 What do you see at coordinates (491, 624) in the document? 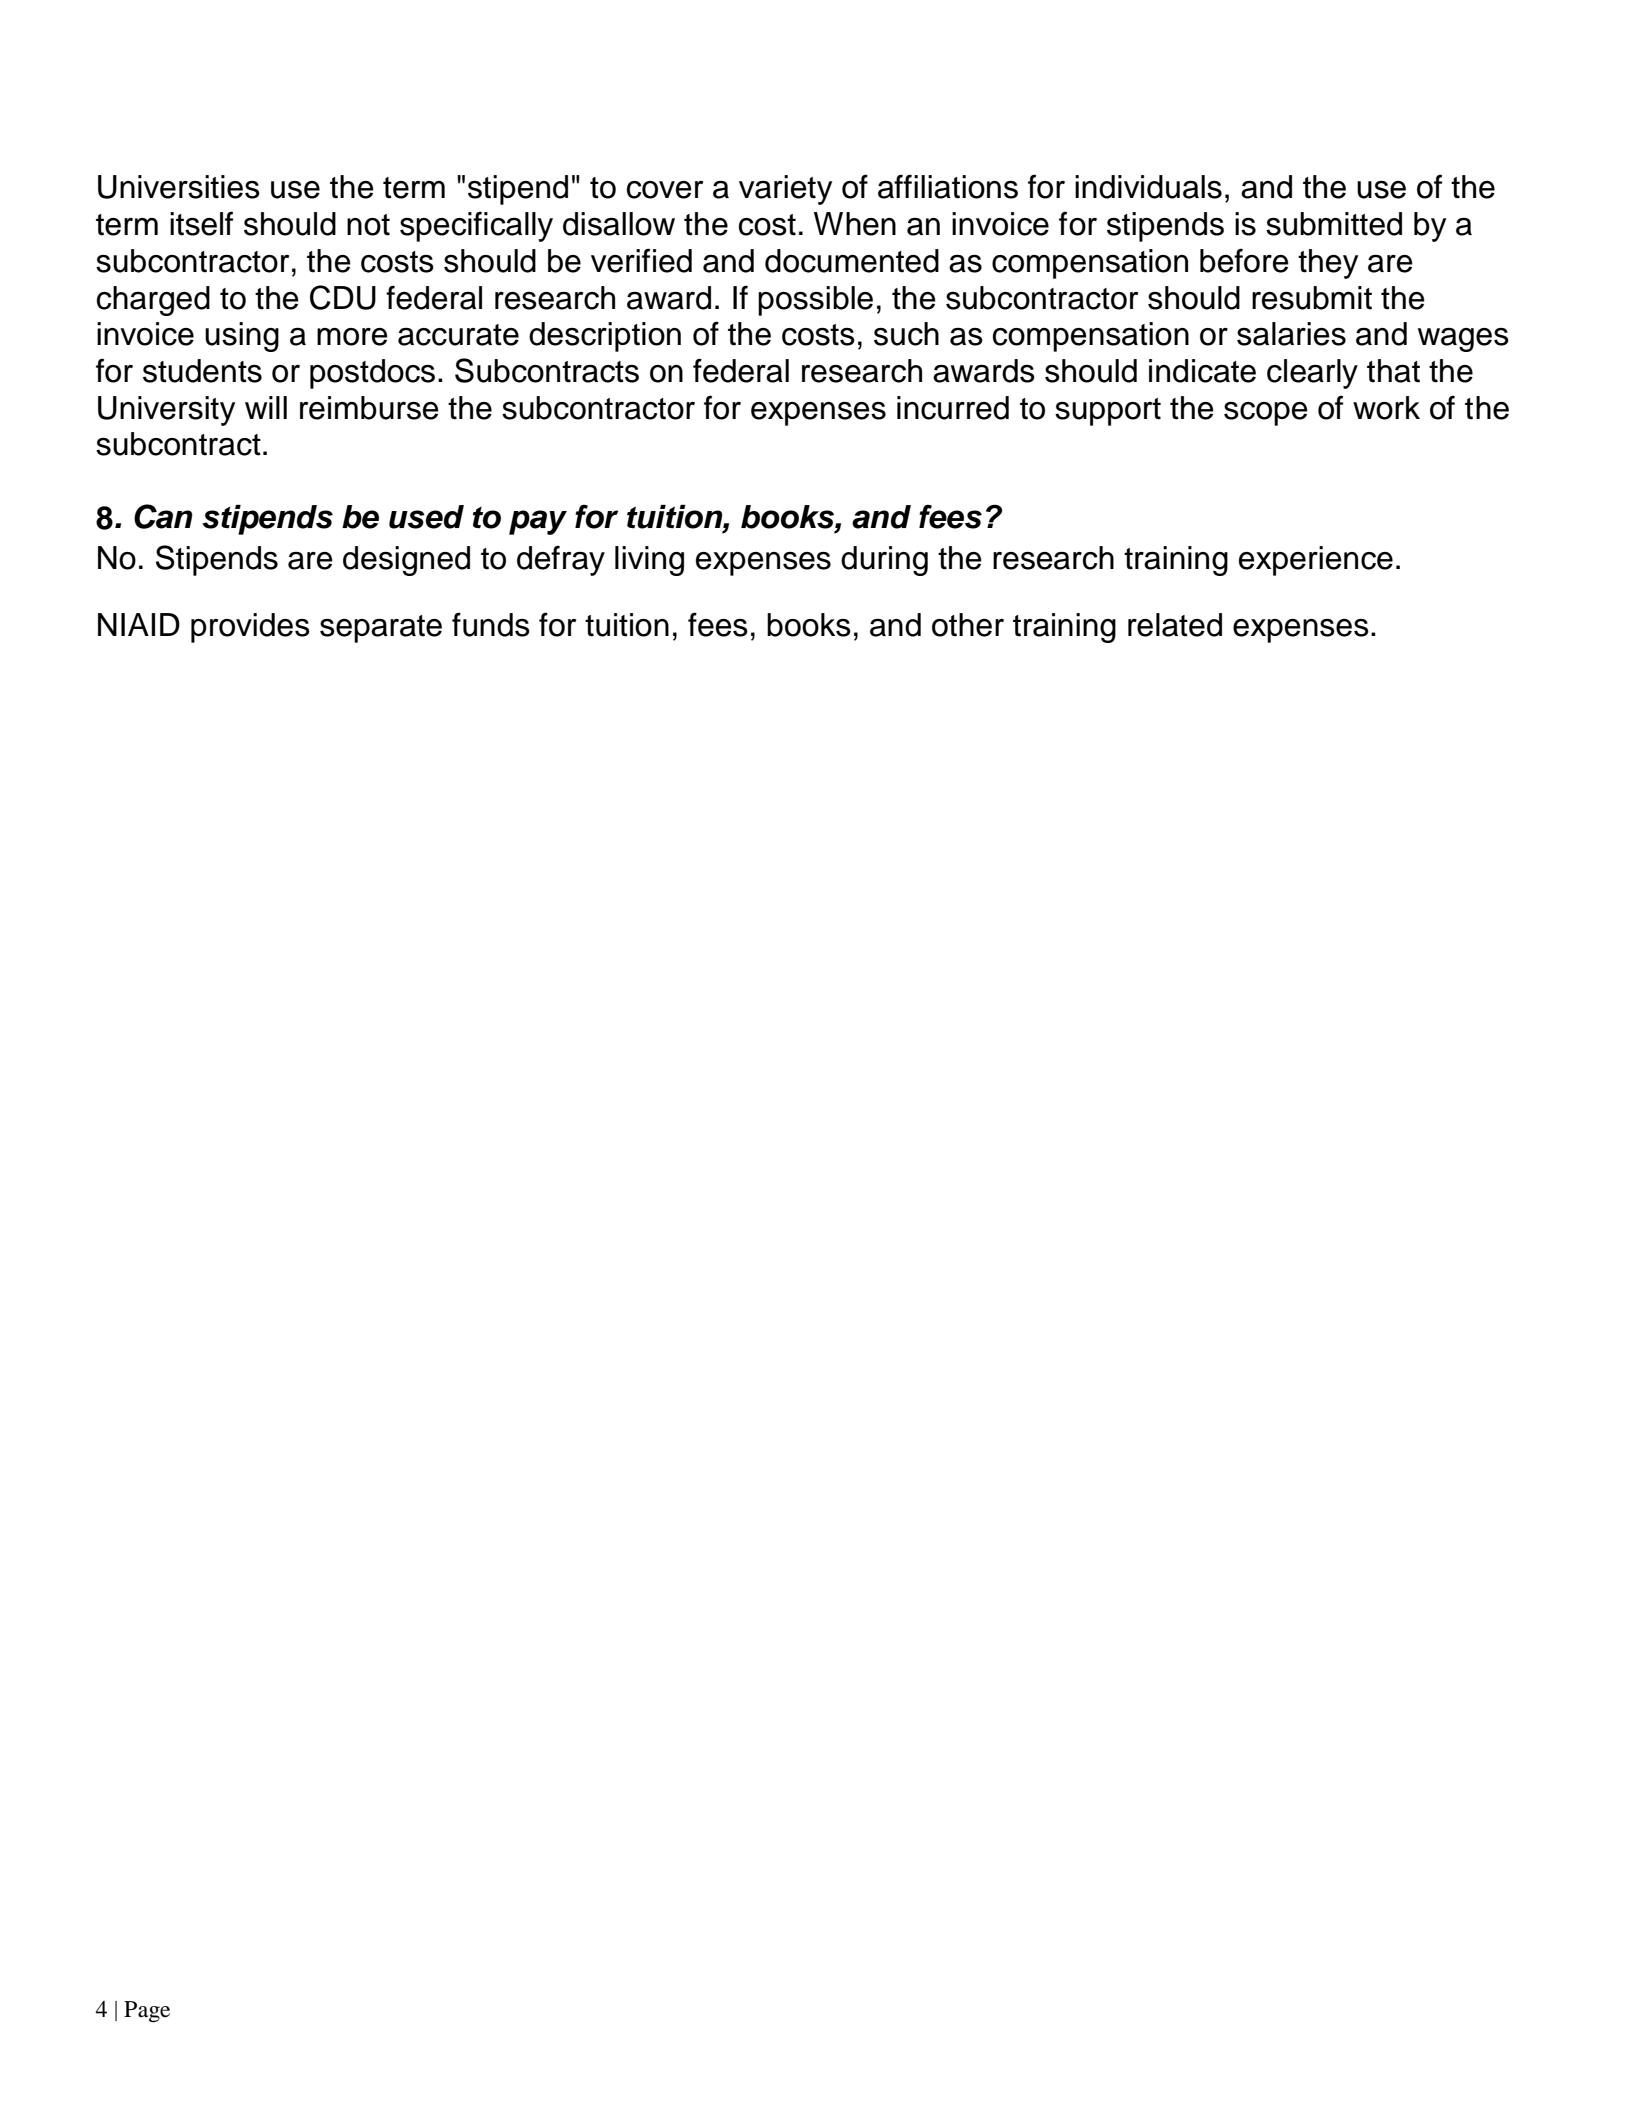
I see `funds` at bounding box center [491, 624].
